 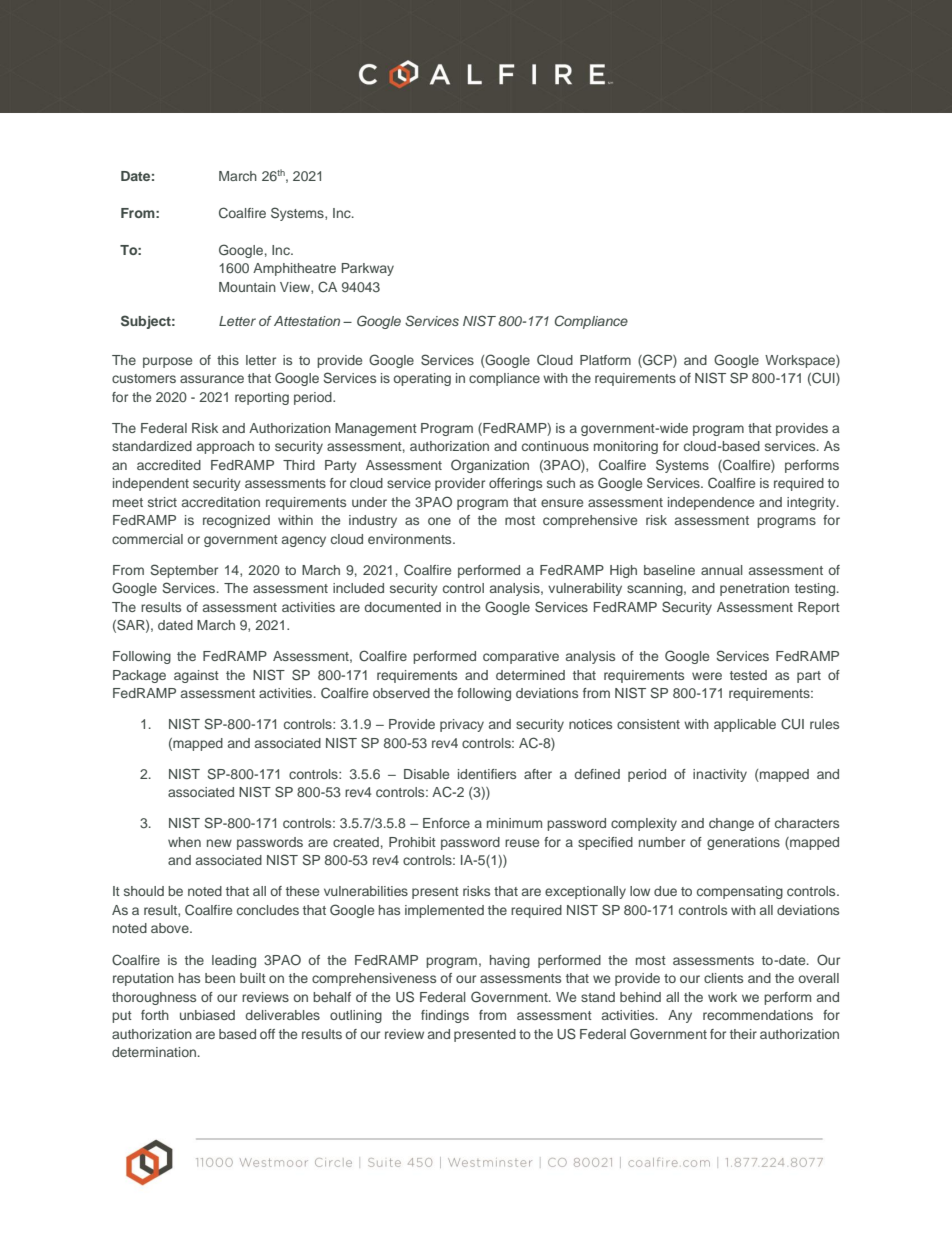 I want to click on unbiased, so click(x=207, y=1015).
